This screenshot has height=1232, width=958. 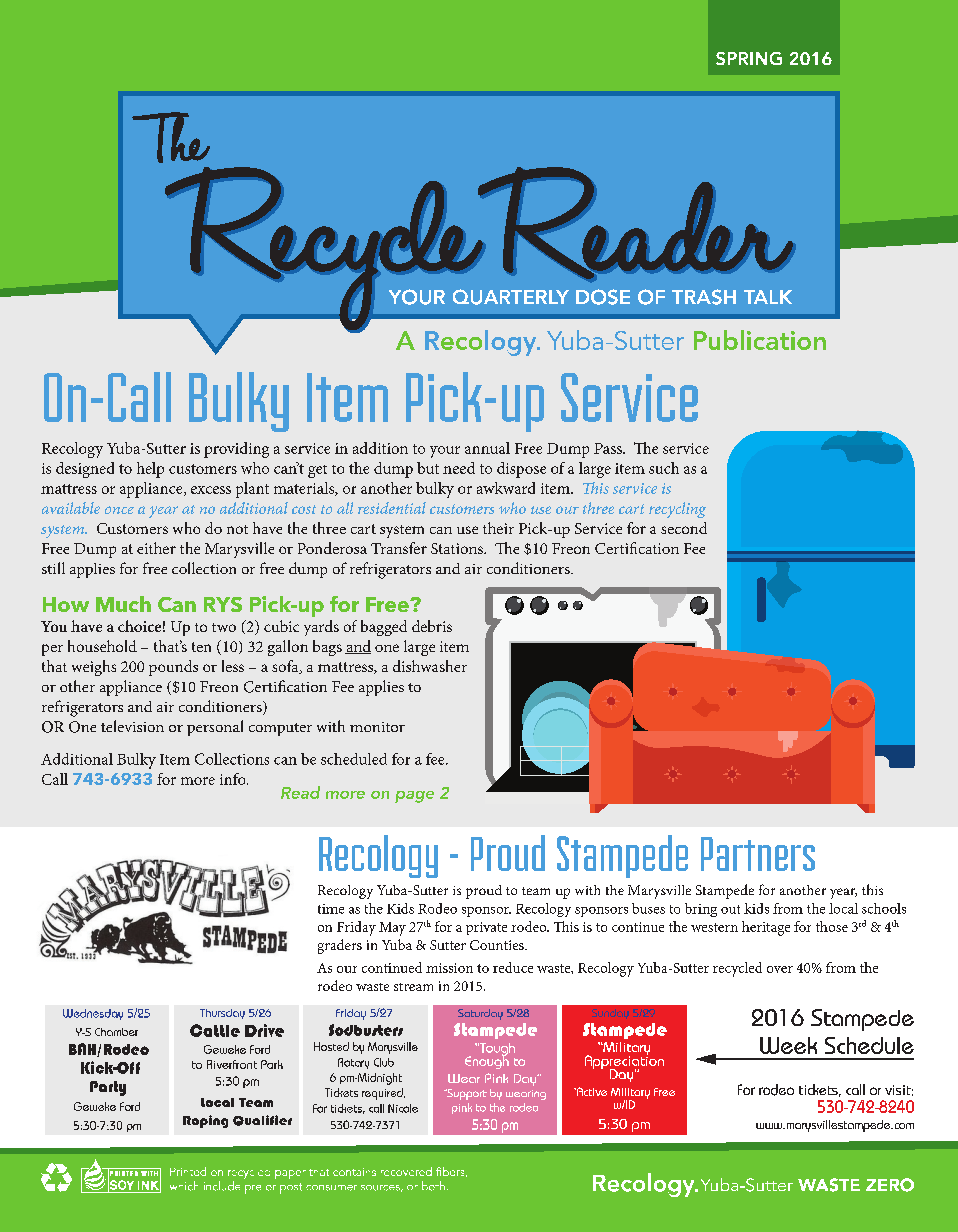 I want to click on television, so click(x=132, y=726).
